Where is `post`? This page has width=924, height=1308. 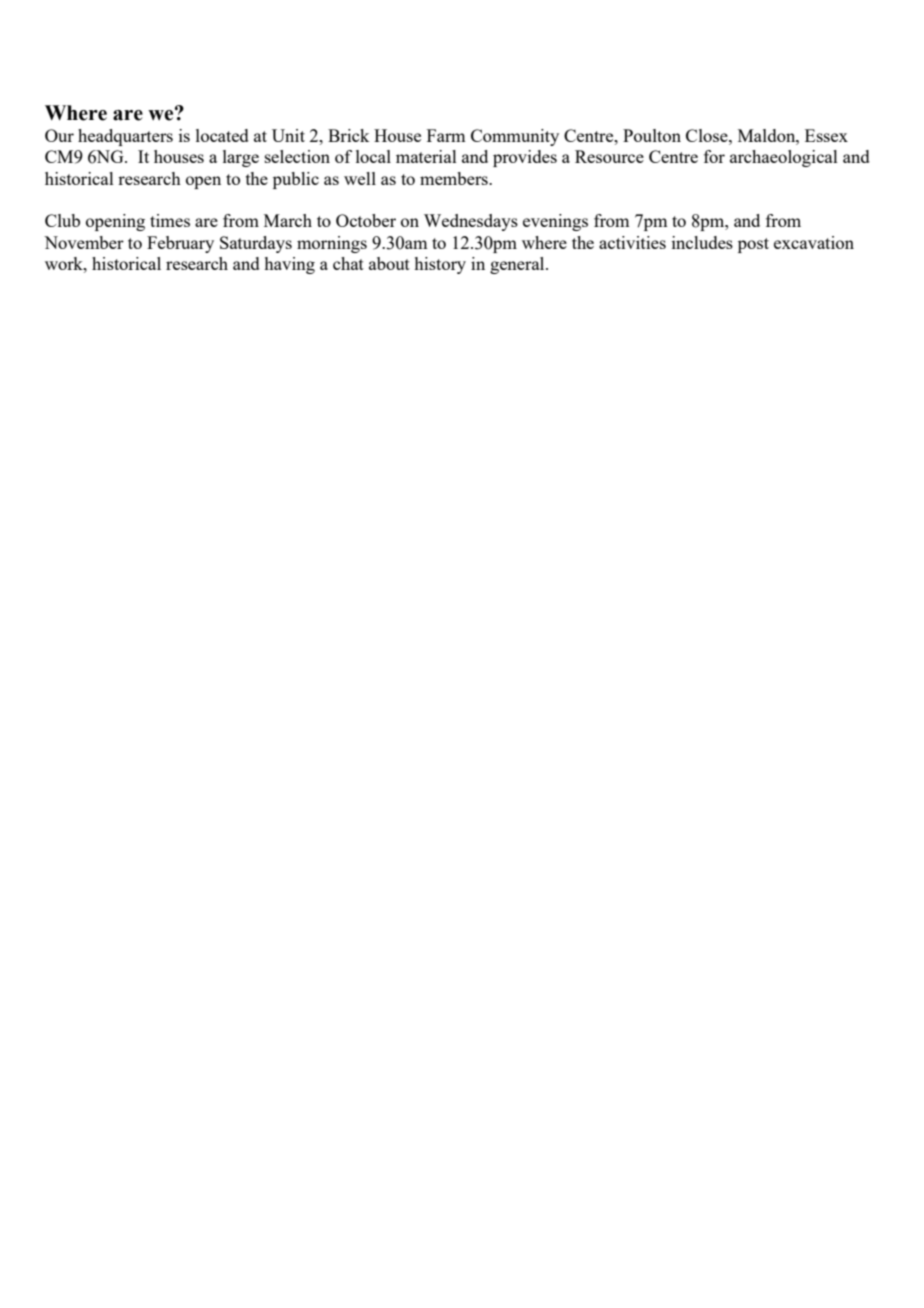
post is located at coordinates (753, 245).
